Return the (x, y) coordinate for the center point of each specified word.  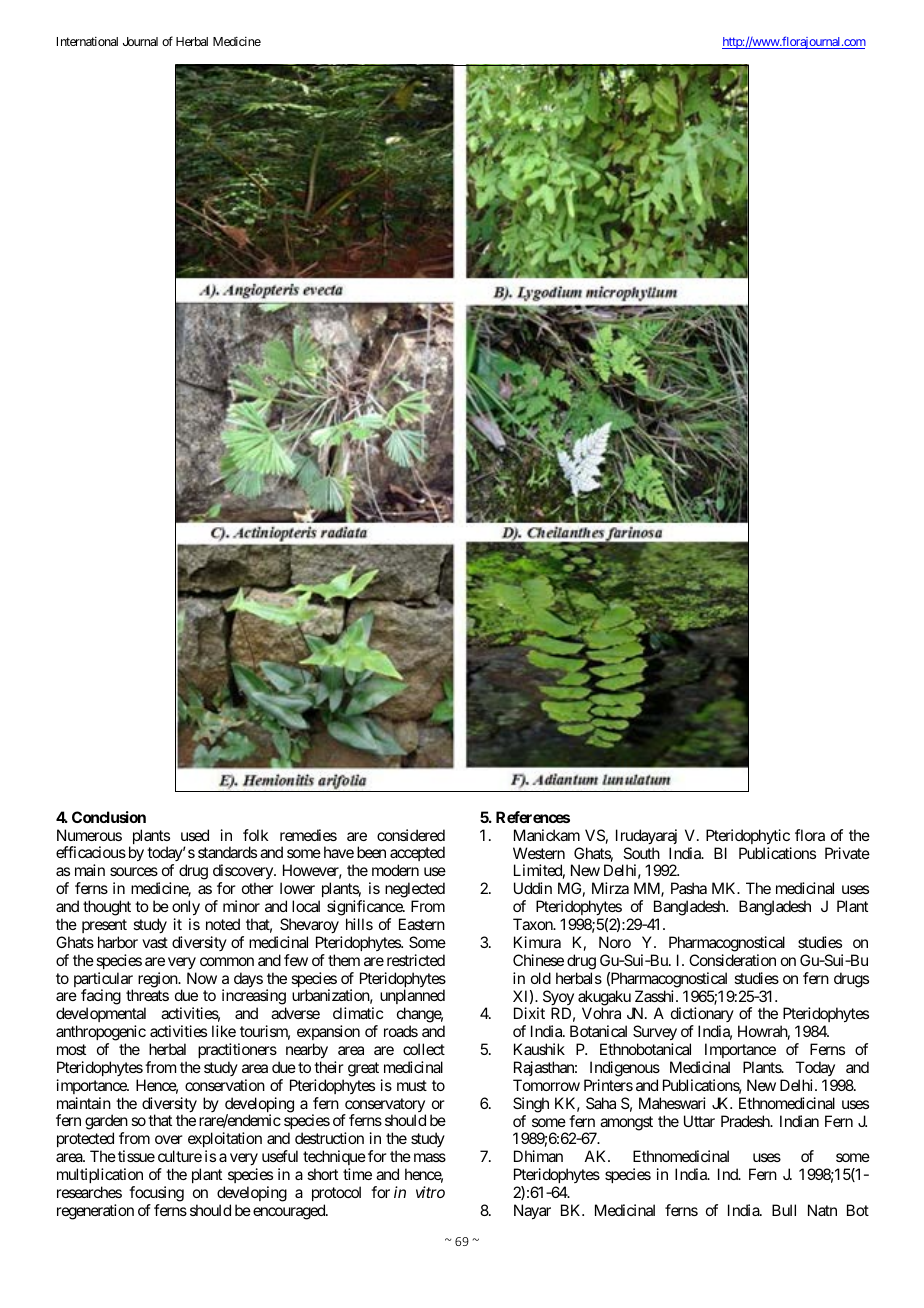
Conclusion (109, 817)
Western (539, 853)
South (641, 853)
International (87, 41)
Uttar (699, 1121)
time (357, 1174)
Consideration (732, 960)
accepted (417, 855)
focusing (156, 1194)
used (195, 835)
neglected (415, 891)
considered (411, 835)
